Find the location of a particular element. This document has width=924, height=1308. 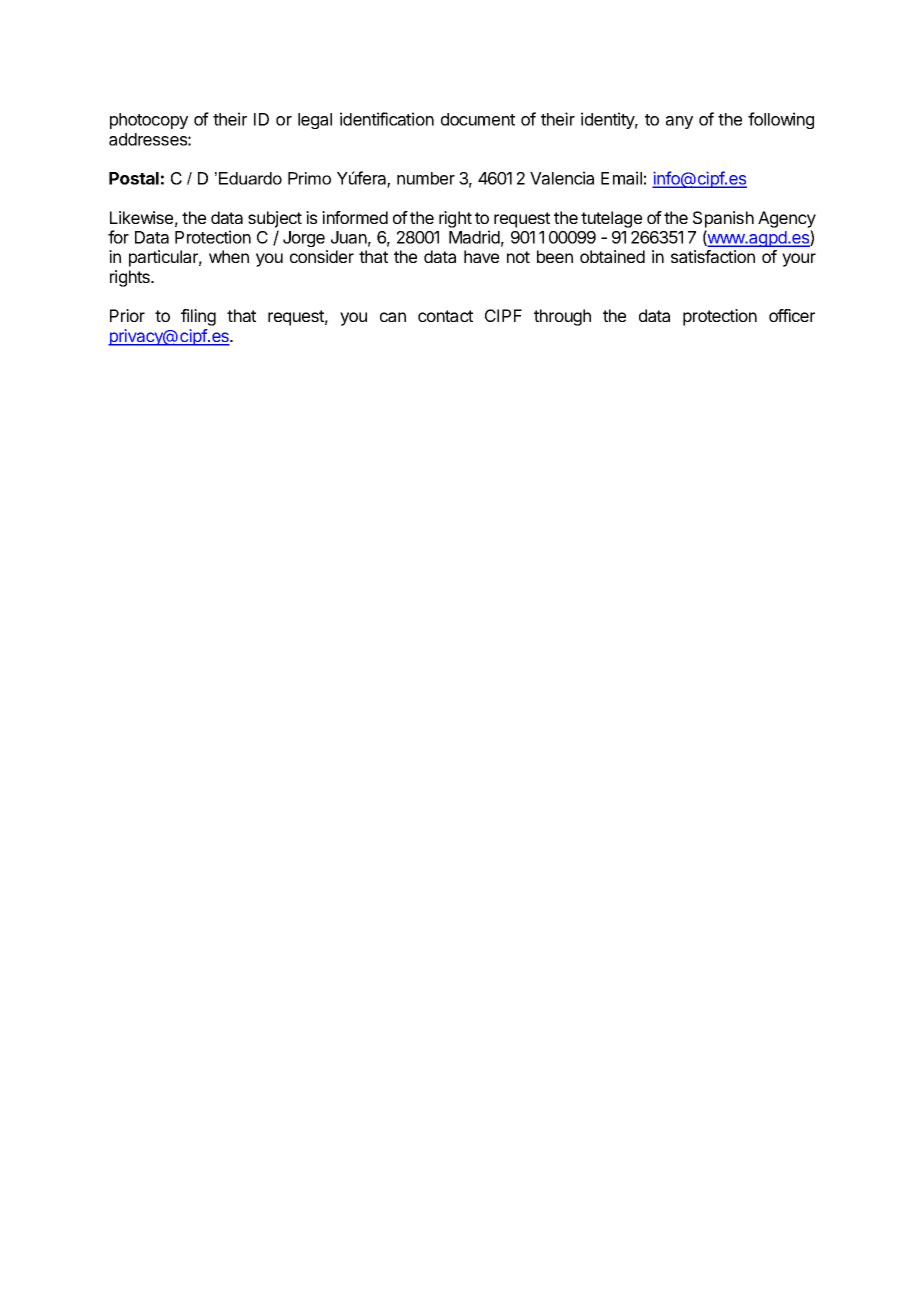

Spanish is located at coordinates (723, 219).
